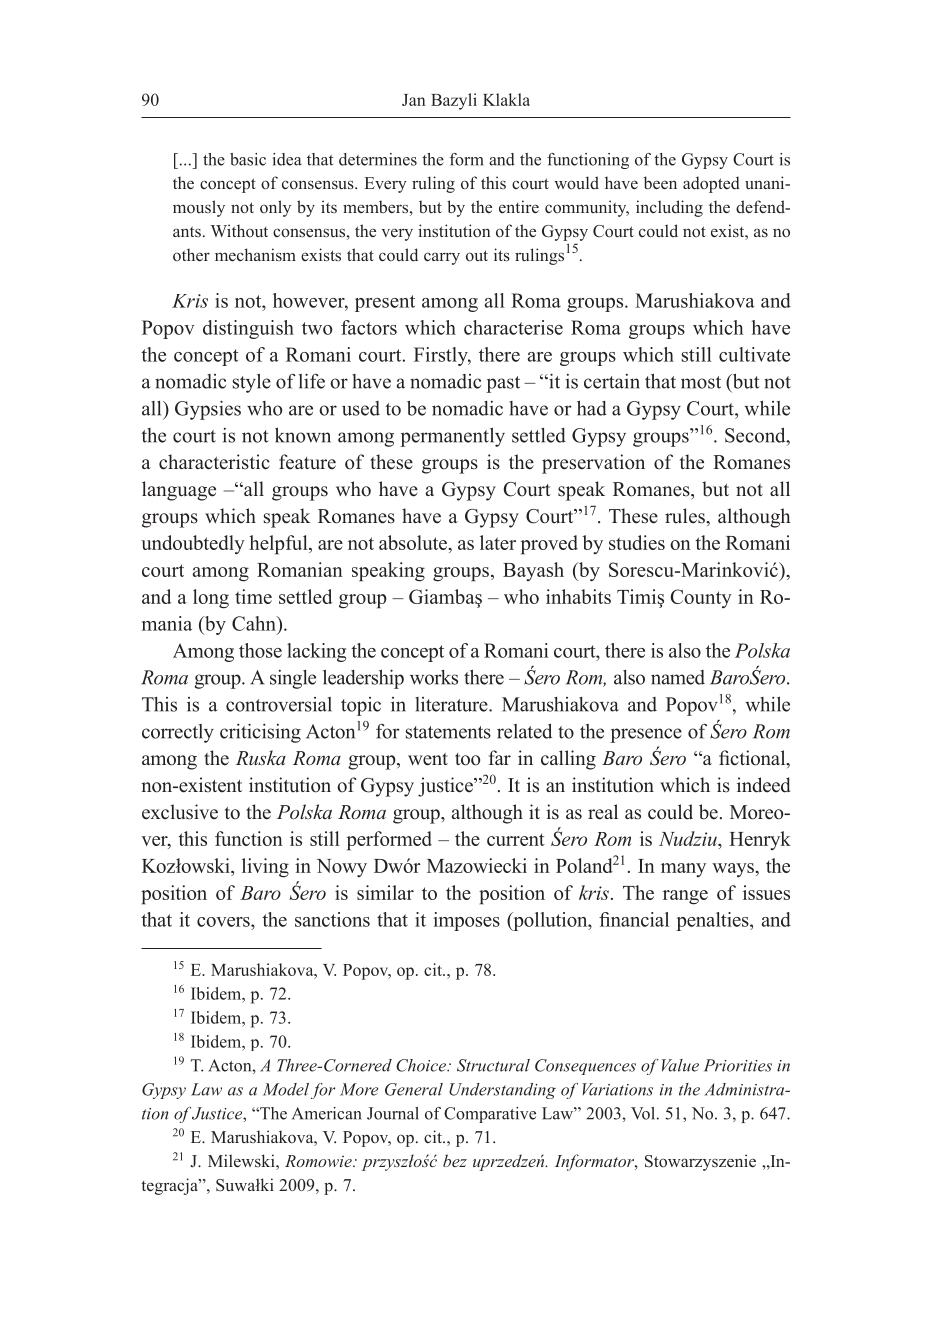 This screenshot has width=932, height=1328. Describe the element at coordinates (248, 159) in the screenshot. I see `basic` at that location.
